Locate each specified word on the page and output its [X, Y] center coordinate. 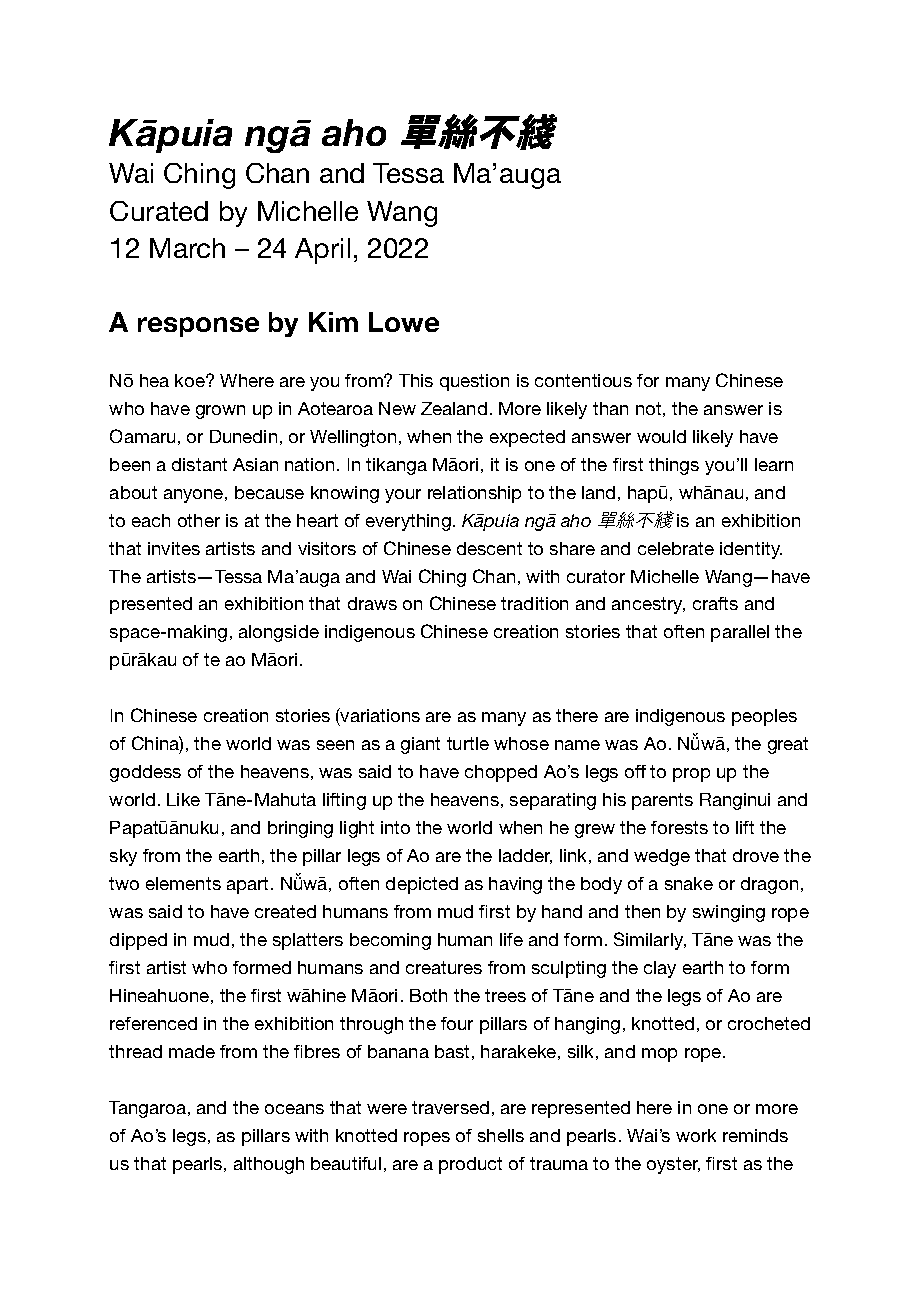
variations [379, 717]
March [187, 248]
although [269, 1165]
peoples [764, 717]
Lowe [404, 322]
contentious [583, 380]
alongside [279, 633]
